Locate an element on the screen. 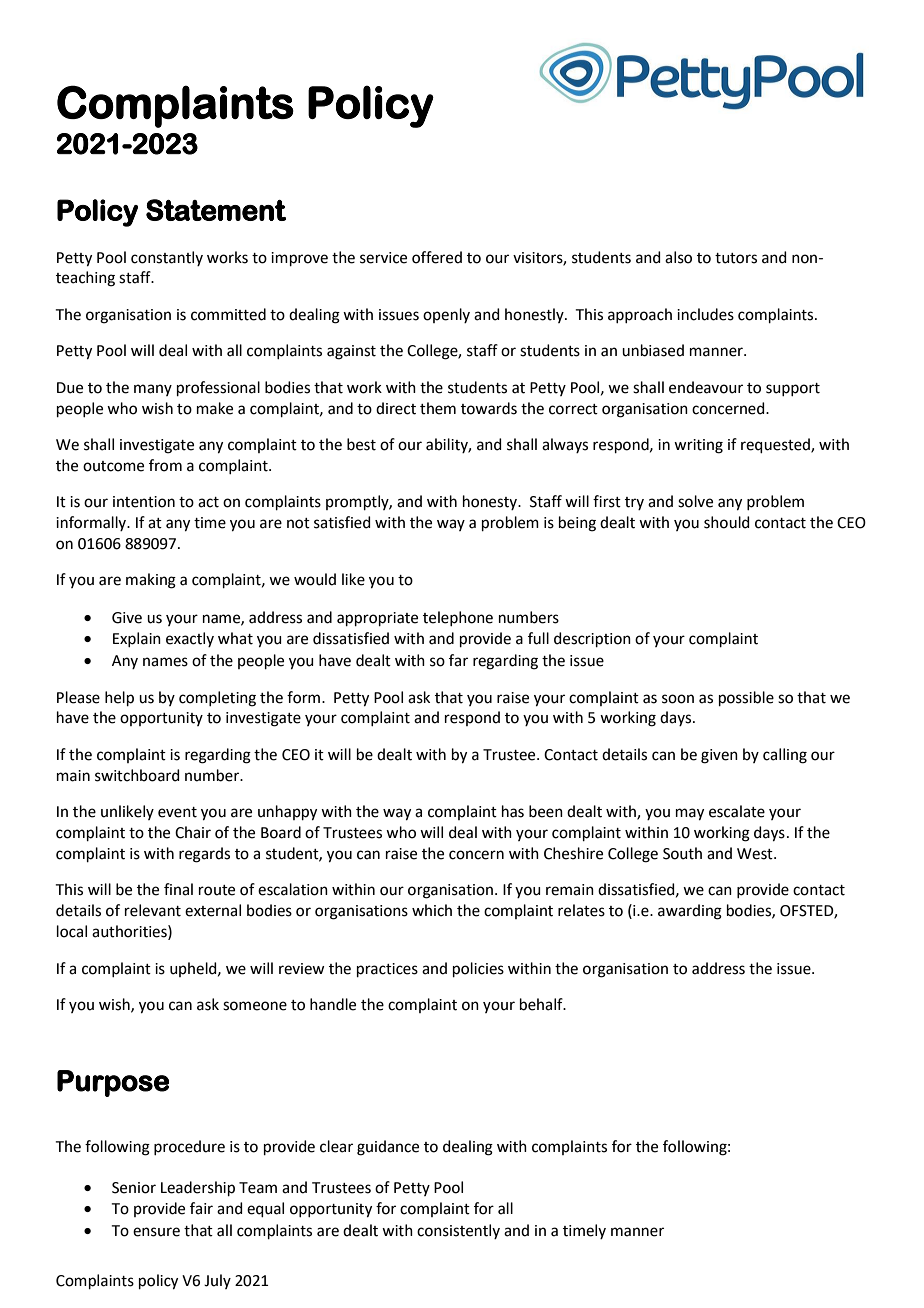 The width and height of the screenshot is (924, 1308). practices is located at coordinates (387, 970).
